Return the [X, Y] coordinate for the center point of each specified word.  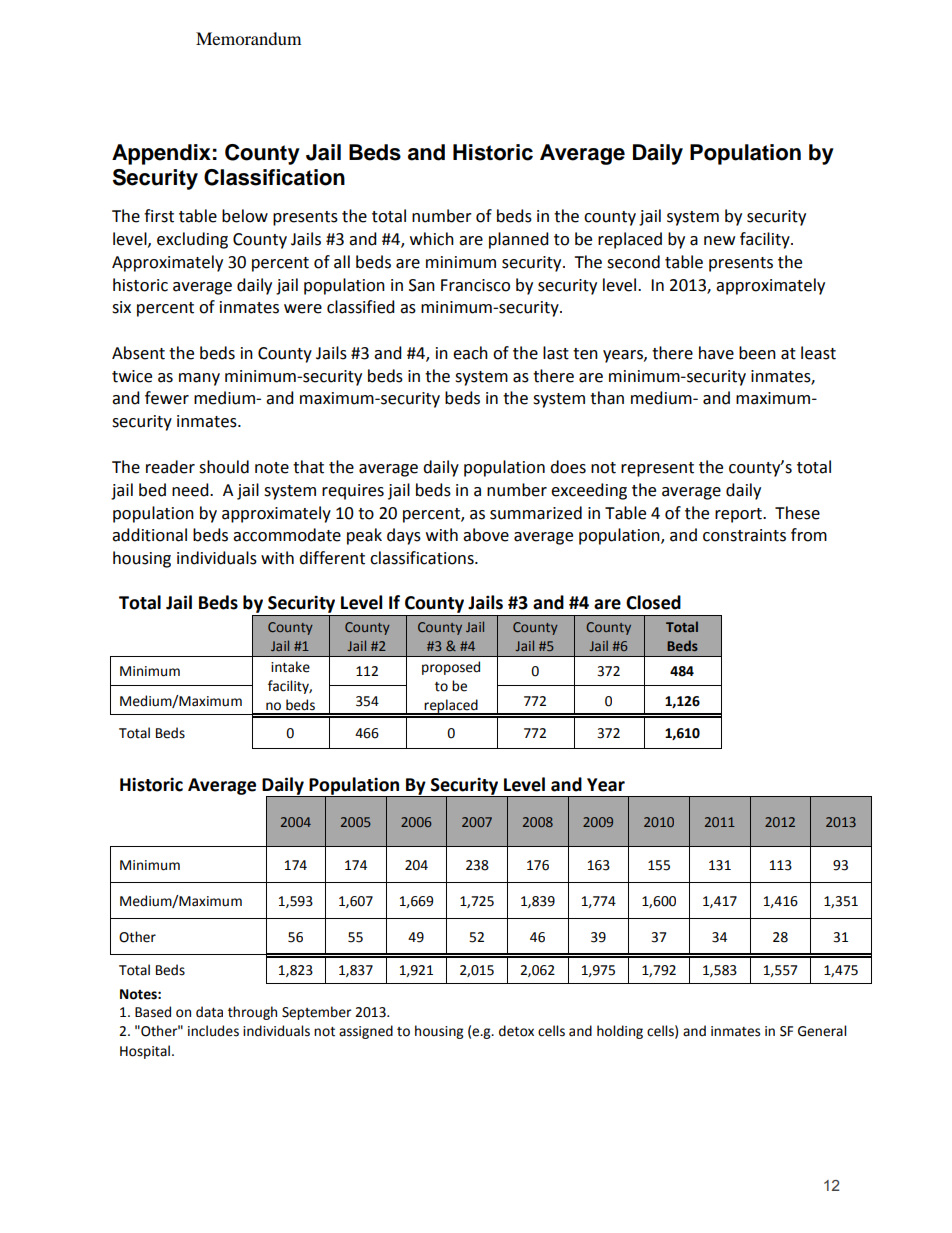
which [432, 239]
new [719, 241]
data [209, 1012]
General [822, 1031]
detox [516, 1031]
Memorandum [248, 38]
